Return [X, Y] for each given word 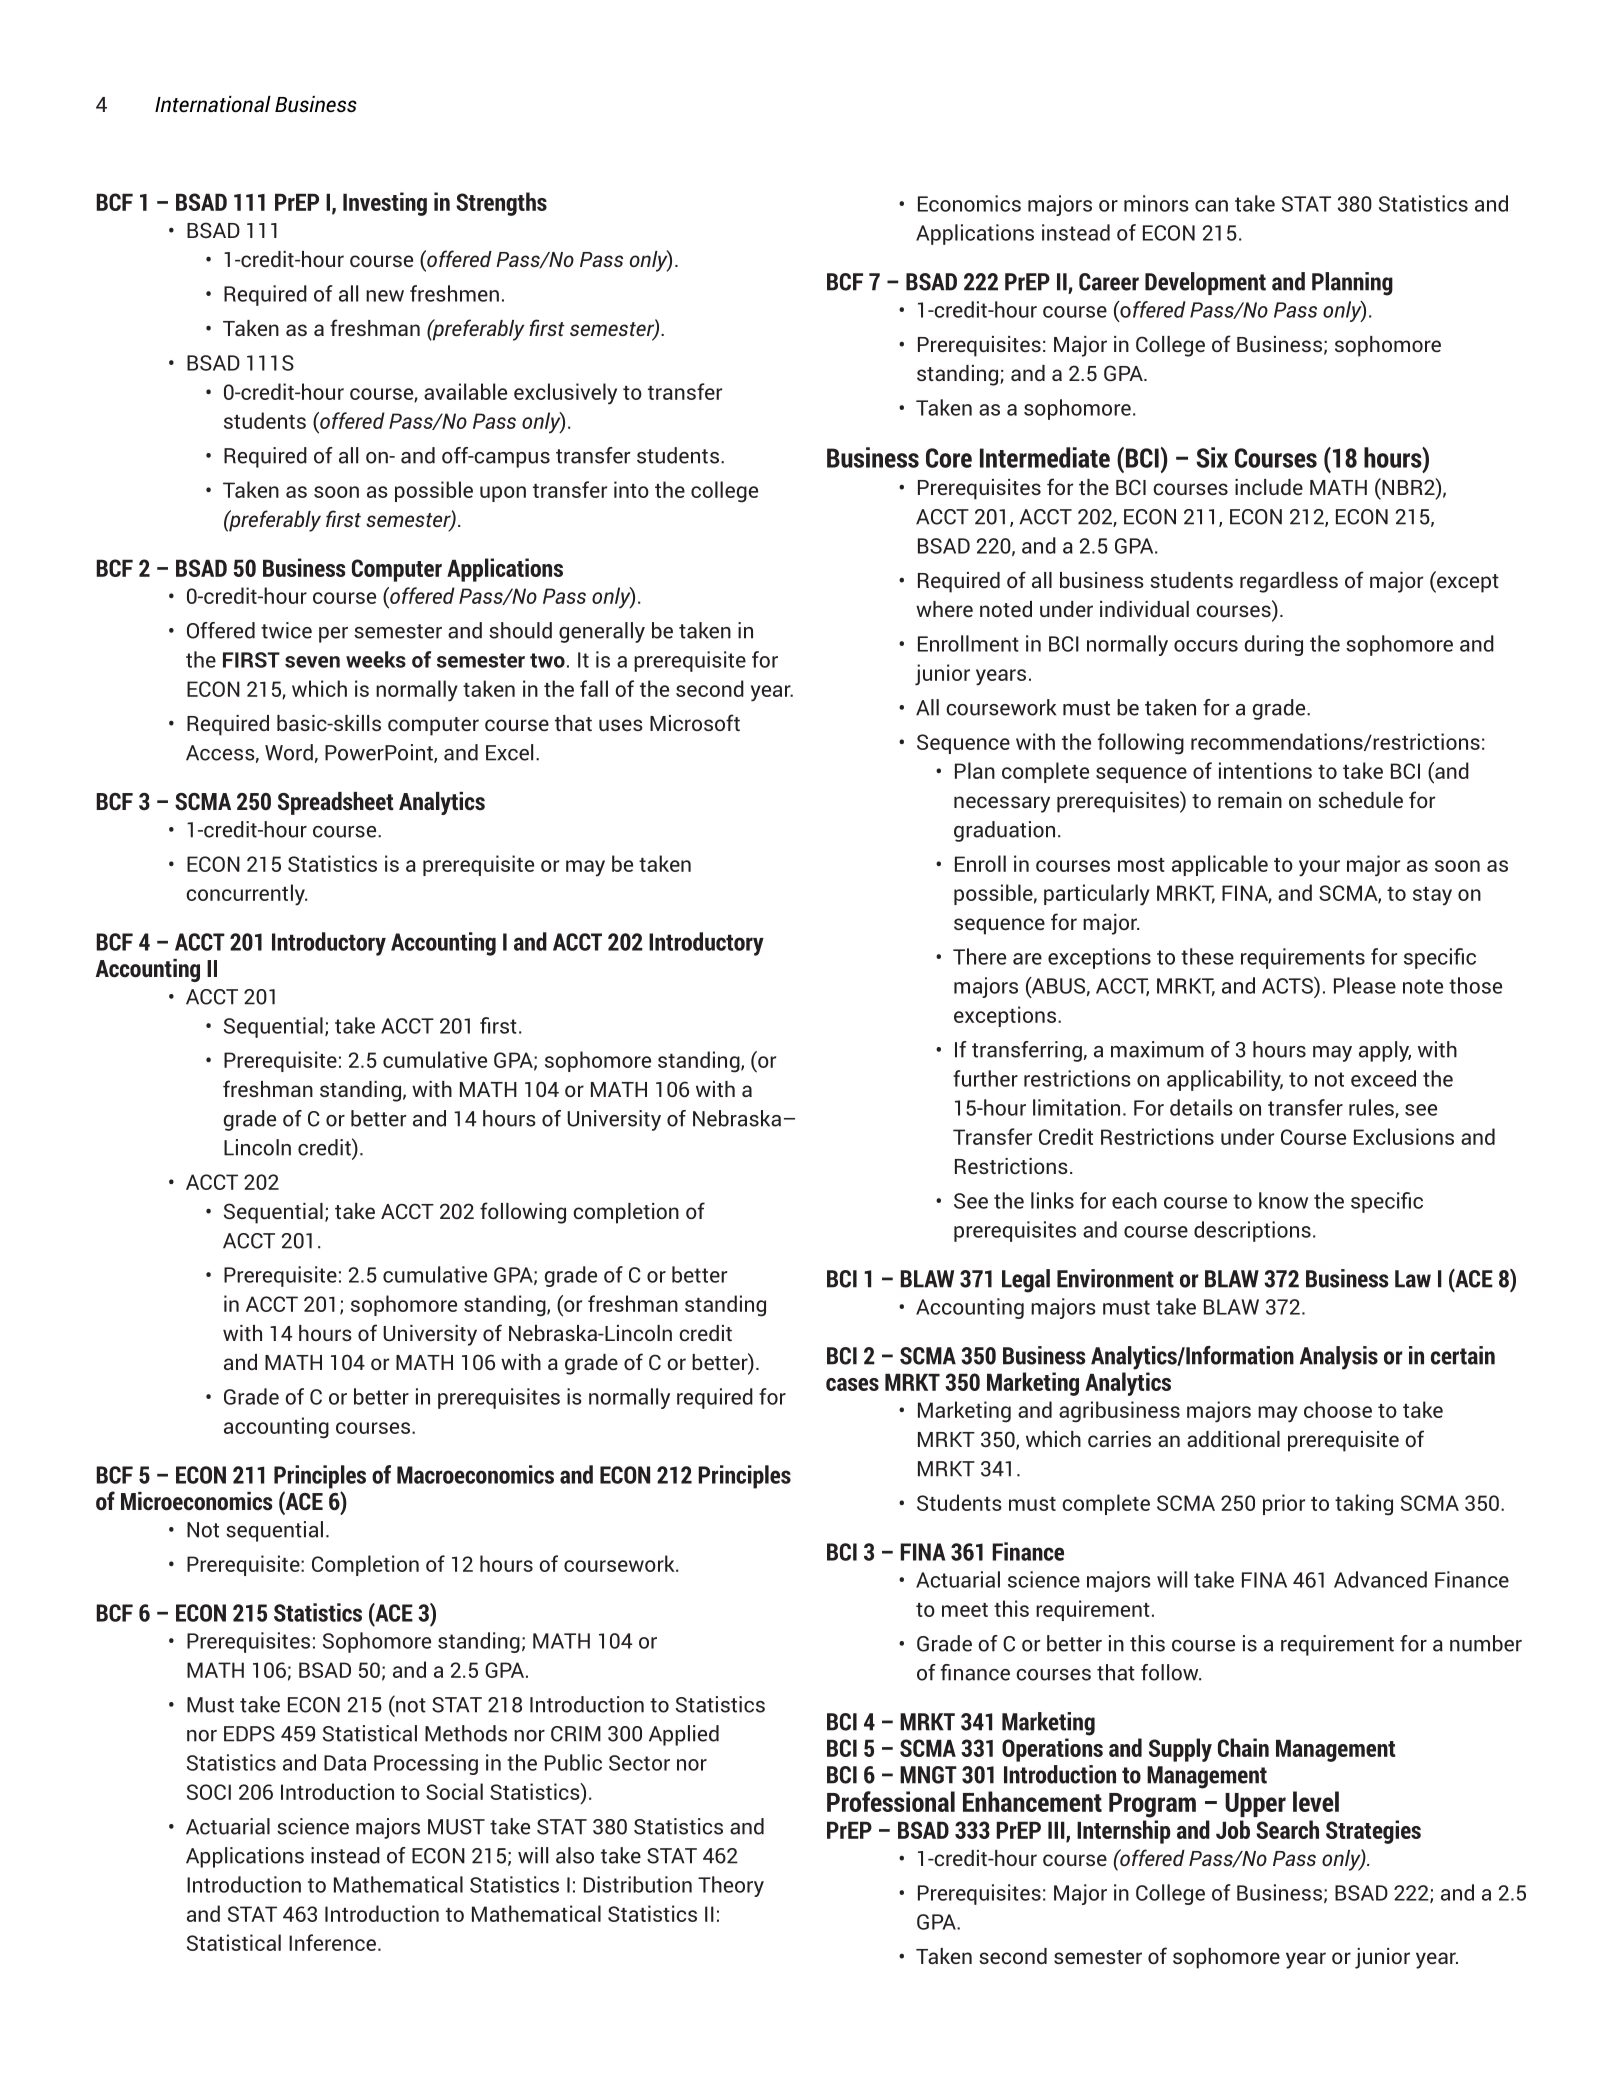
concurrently [246, 895]
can [1211, 206]
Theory [731, 1886]
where [944, 609]
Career [1109, 282]
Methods [466, 1733]
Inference [332, 1942]
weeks [376, 659]
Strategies [1373, 1832]
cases [852, 1384]
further [985, 1078]
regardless [1289, 582]
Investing [385, 204]
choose [1338, 1409]
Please [1365, 985]
